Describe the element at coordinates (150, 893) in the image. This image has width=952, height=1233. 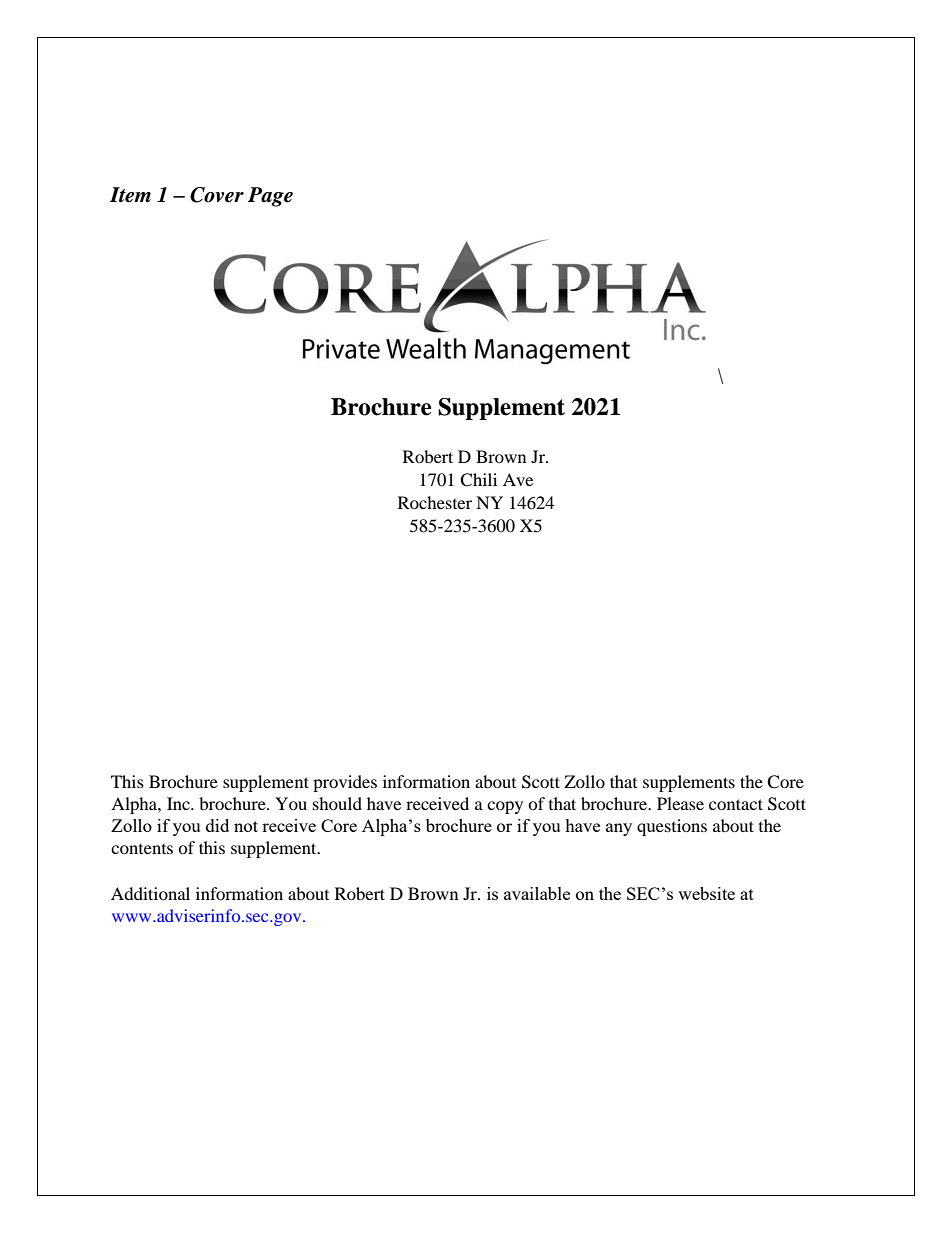
I see `Additional` at that location.
